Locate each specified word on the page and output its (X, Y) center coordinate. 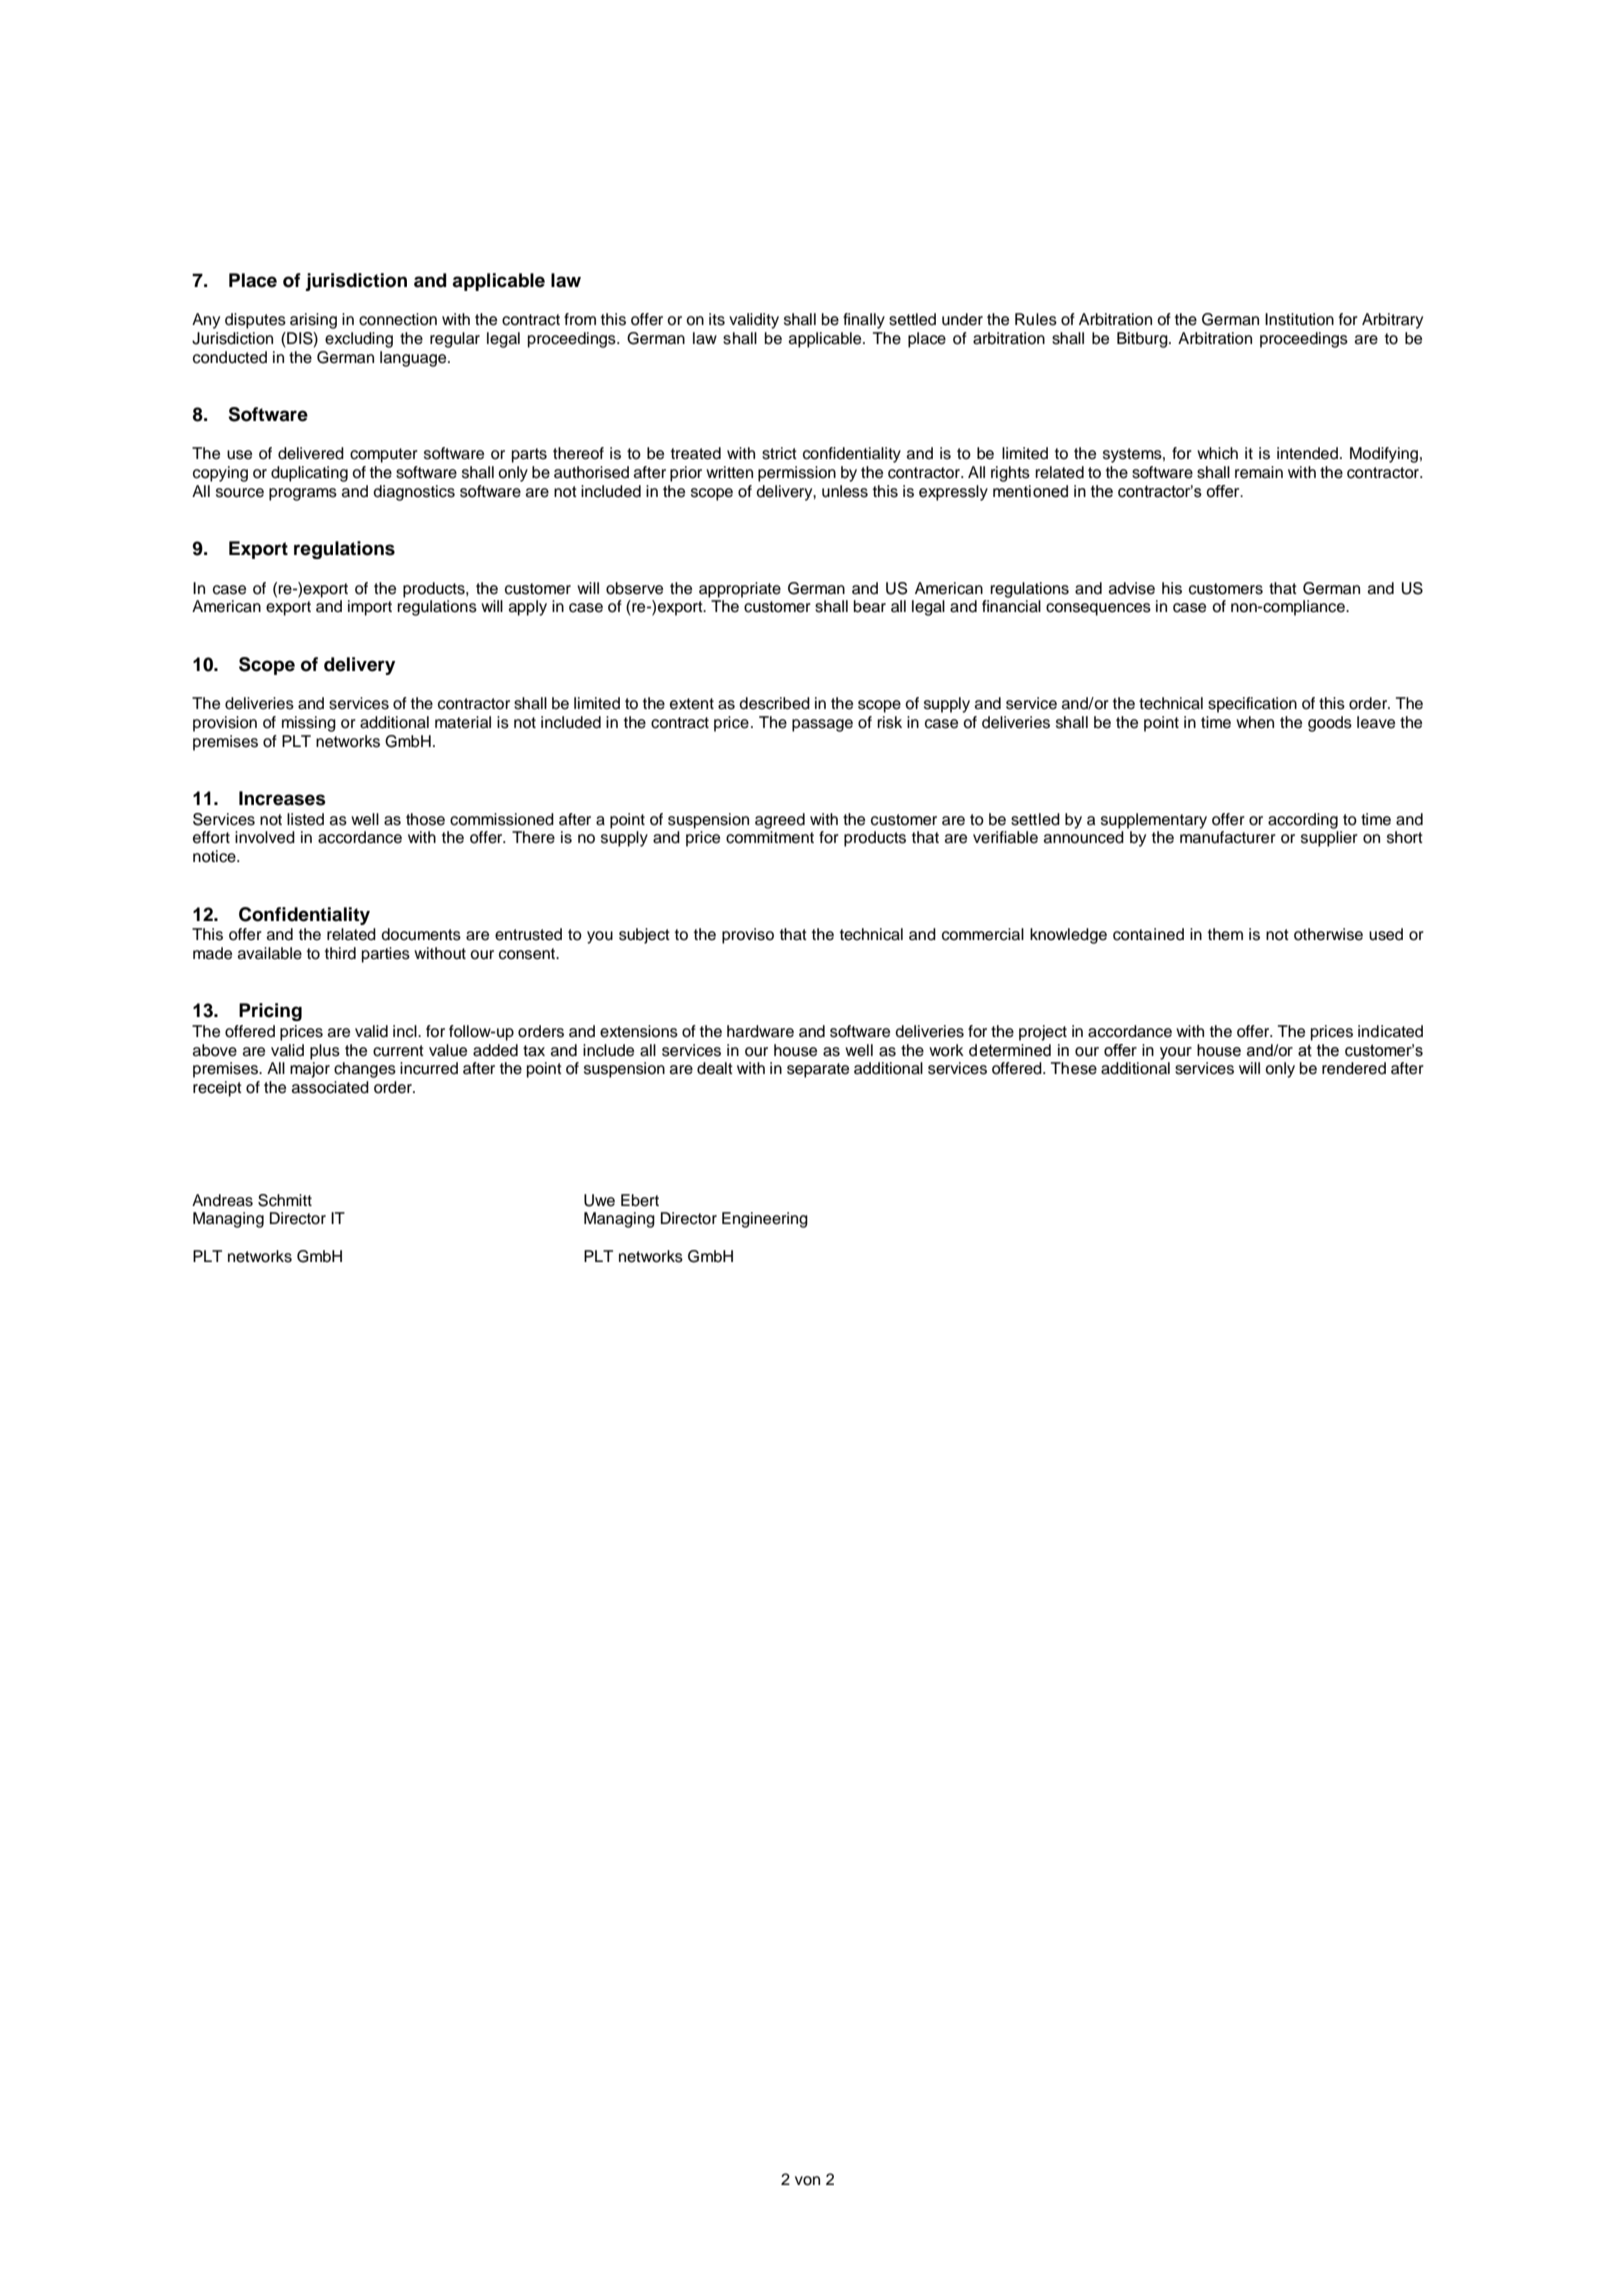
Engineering (765, 1220)
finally (864, 321)
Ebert (640, 1200)
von (807, 2181)
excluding (359, 340)
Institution (1299, 319)
